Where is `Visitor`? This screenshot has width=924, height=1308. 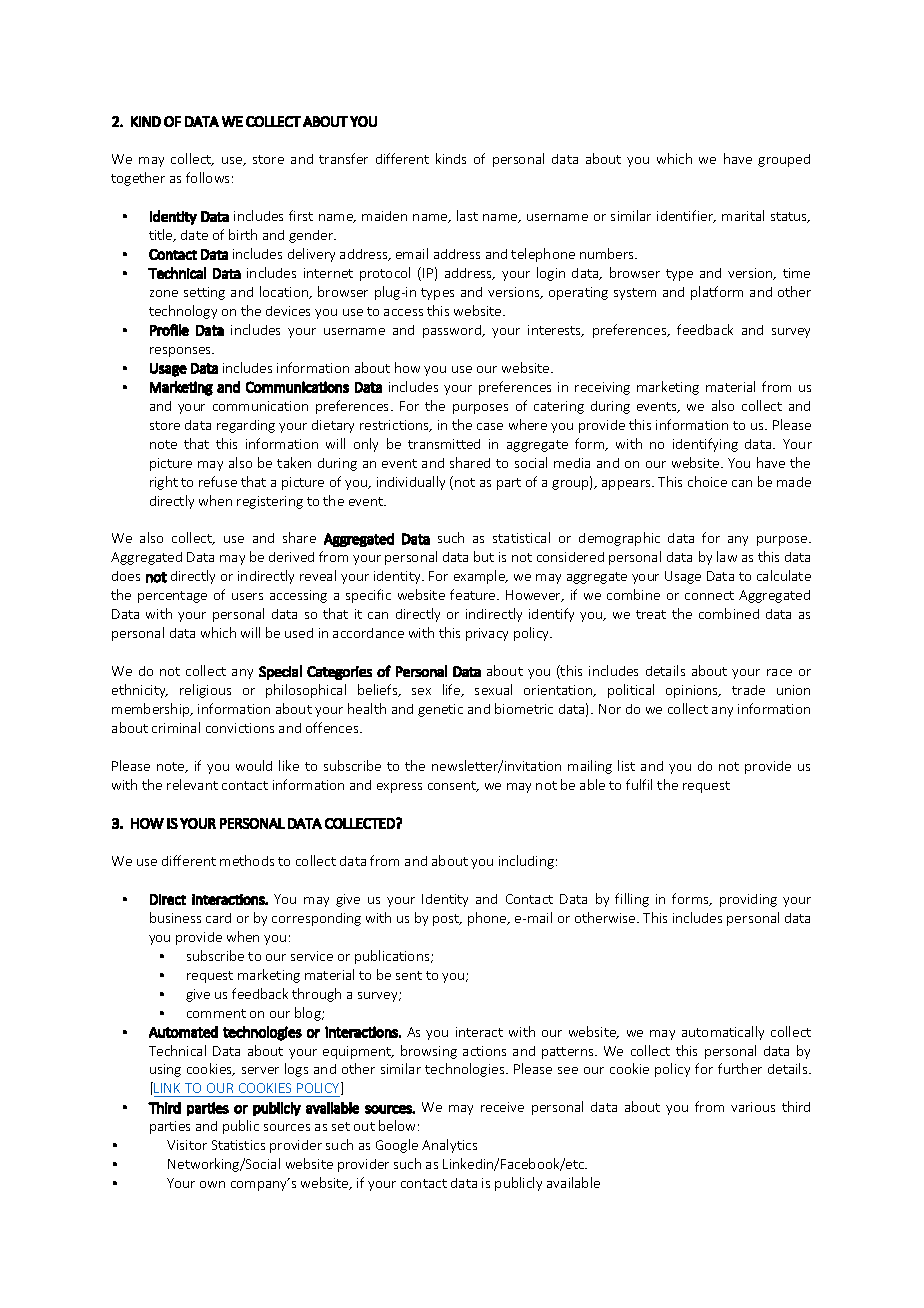 Visitor is located at coordinates (187, 1145).
